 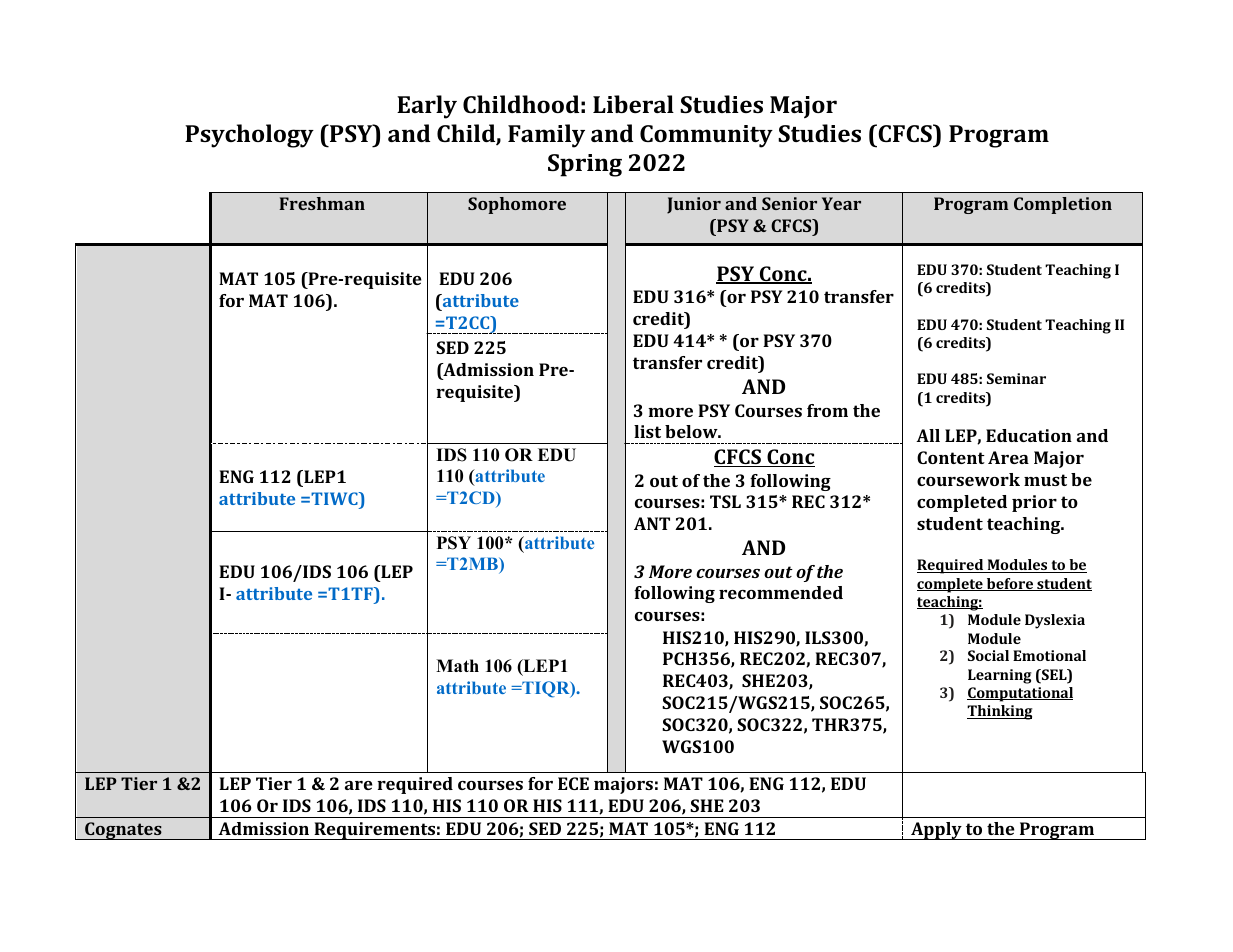 What do you see at coordinates (841, 203) in the document?
I see `Year` at bounding box center [841, 203].
